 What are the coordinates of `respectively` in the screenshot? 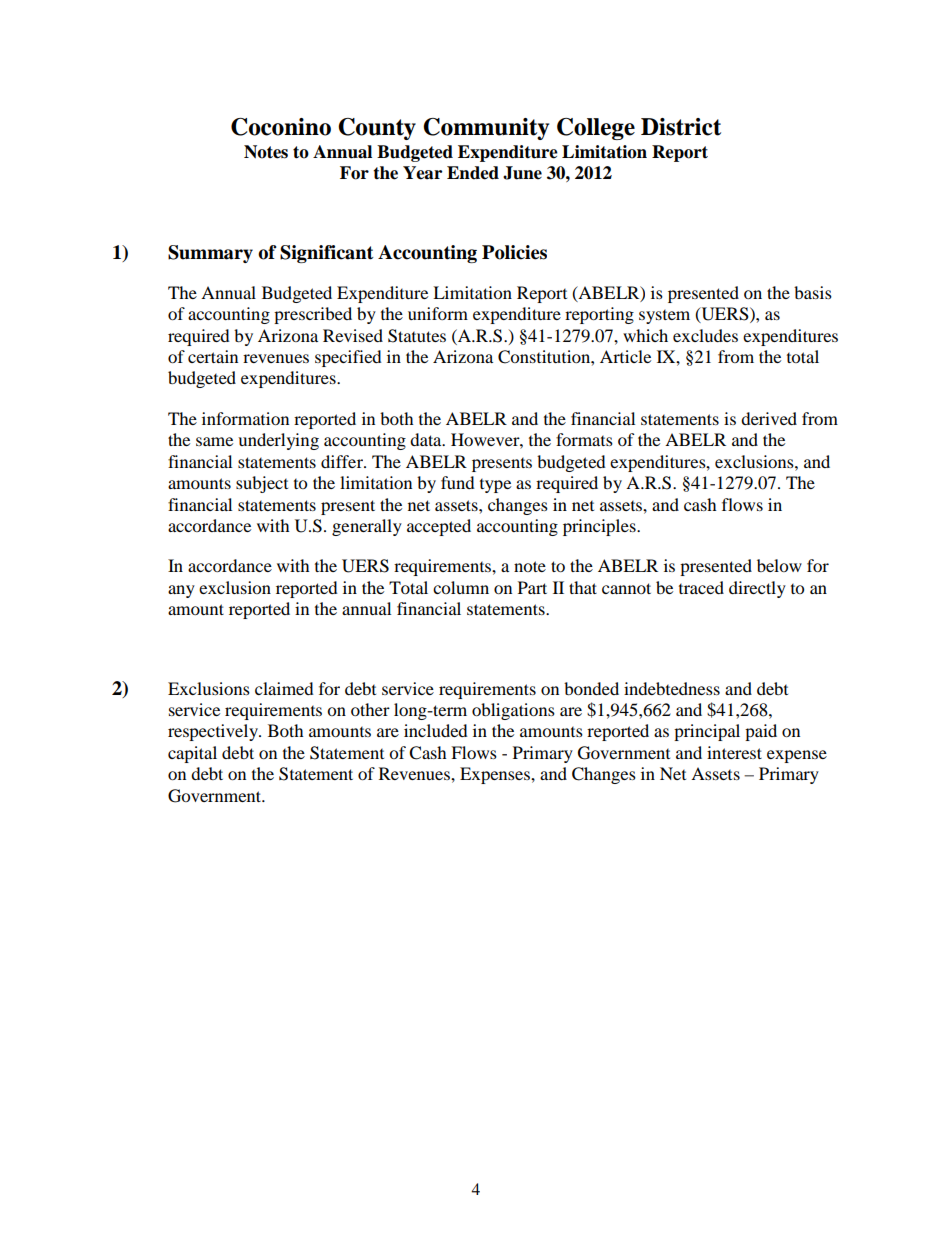 It's located at (214, 732).
